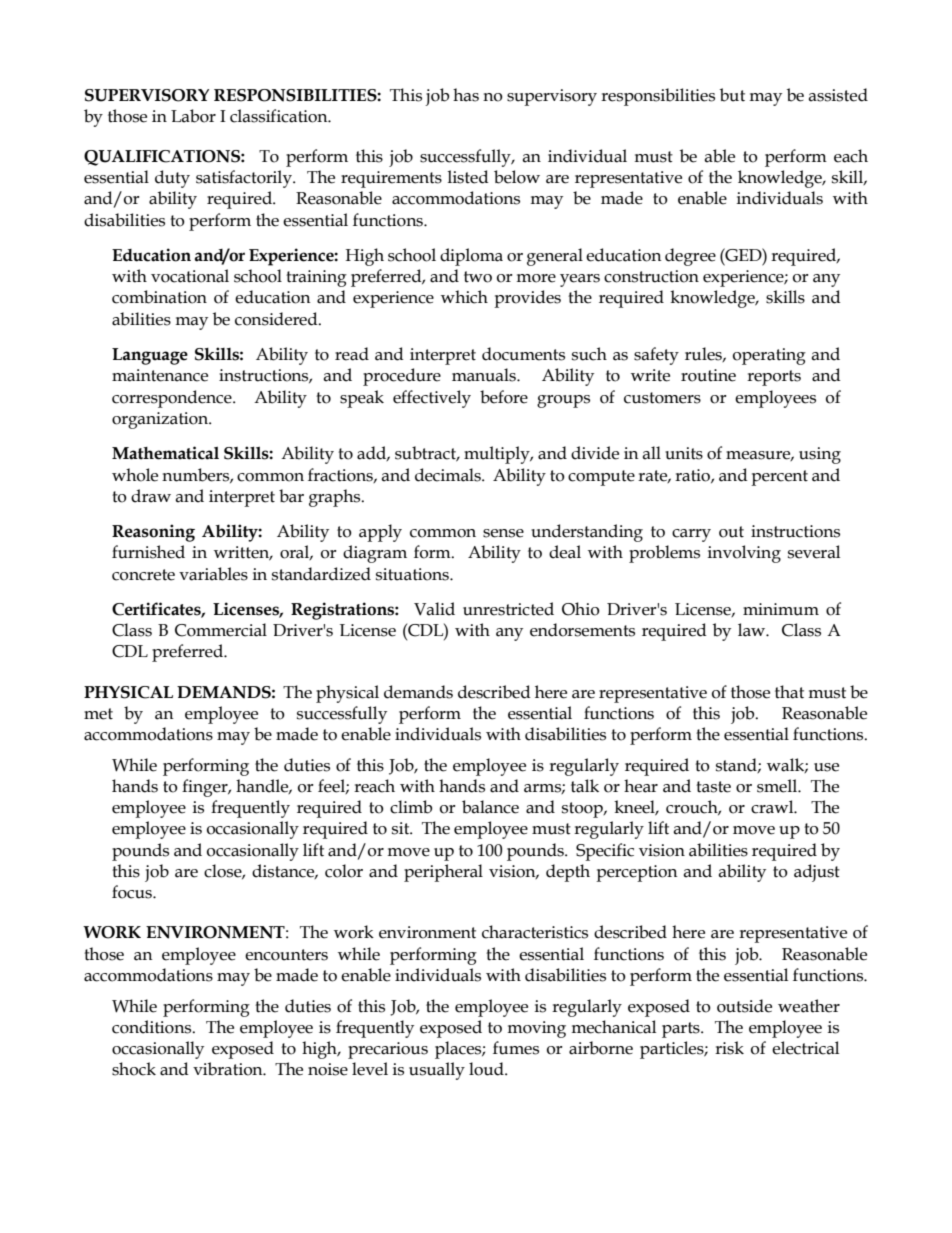 The height and width of the screenshot is (1233, 952). What do you see at coordinates (193, 116) in the screenshot?
I see `Labor` at bounding box center [193, 116].
